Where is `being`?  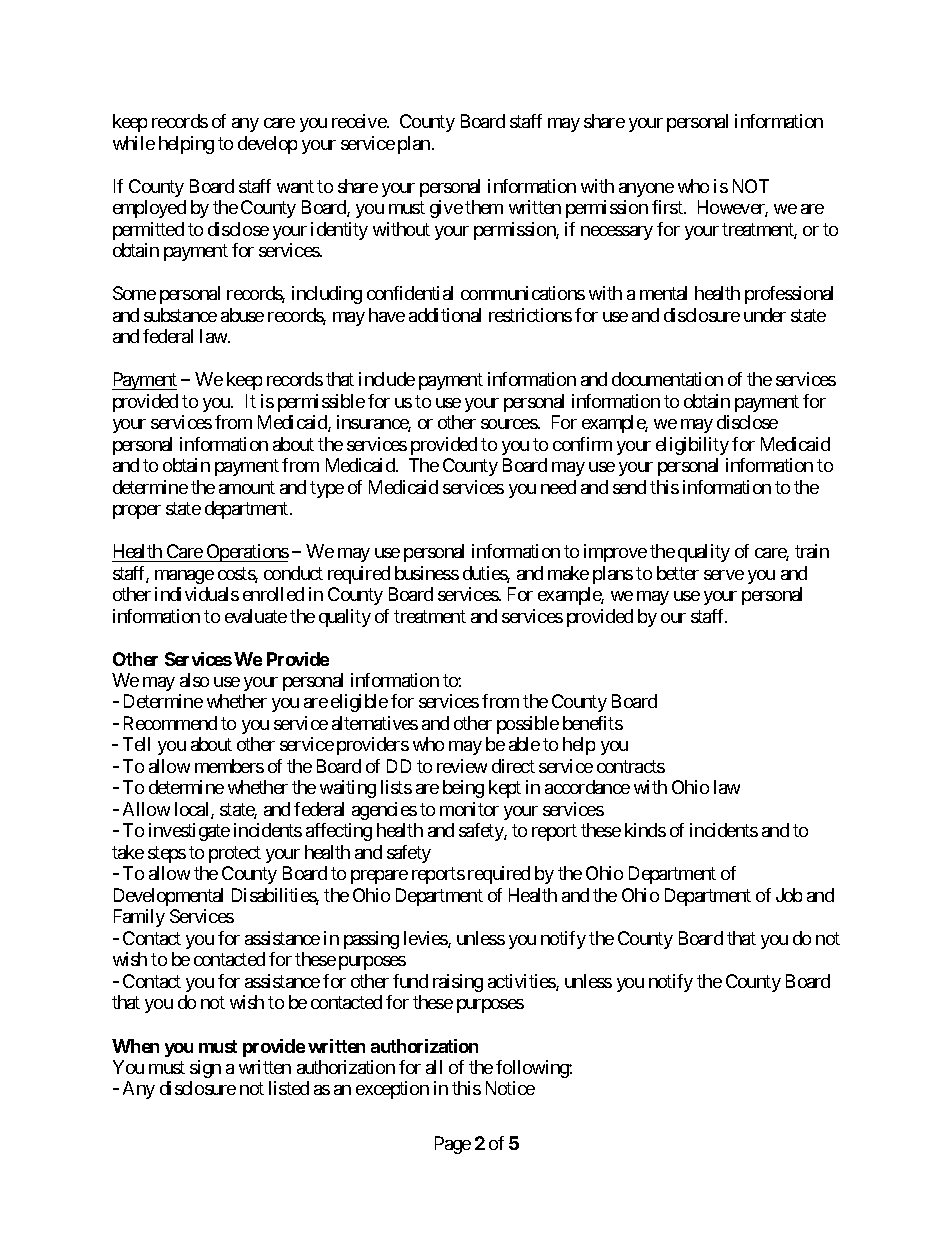
being is located at coordinates (463, 789).
